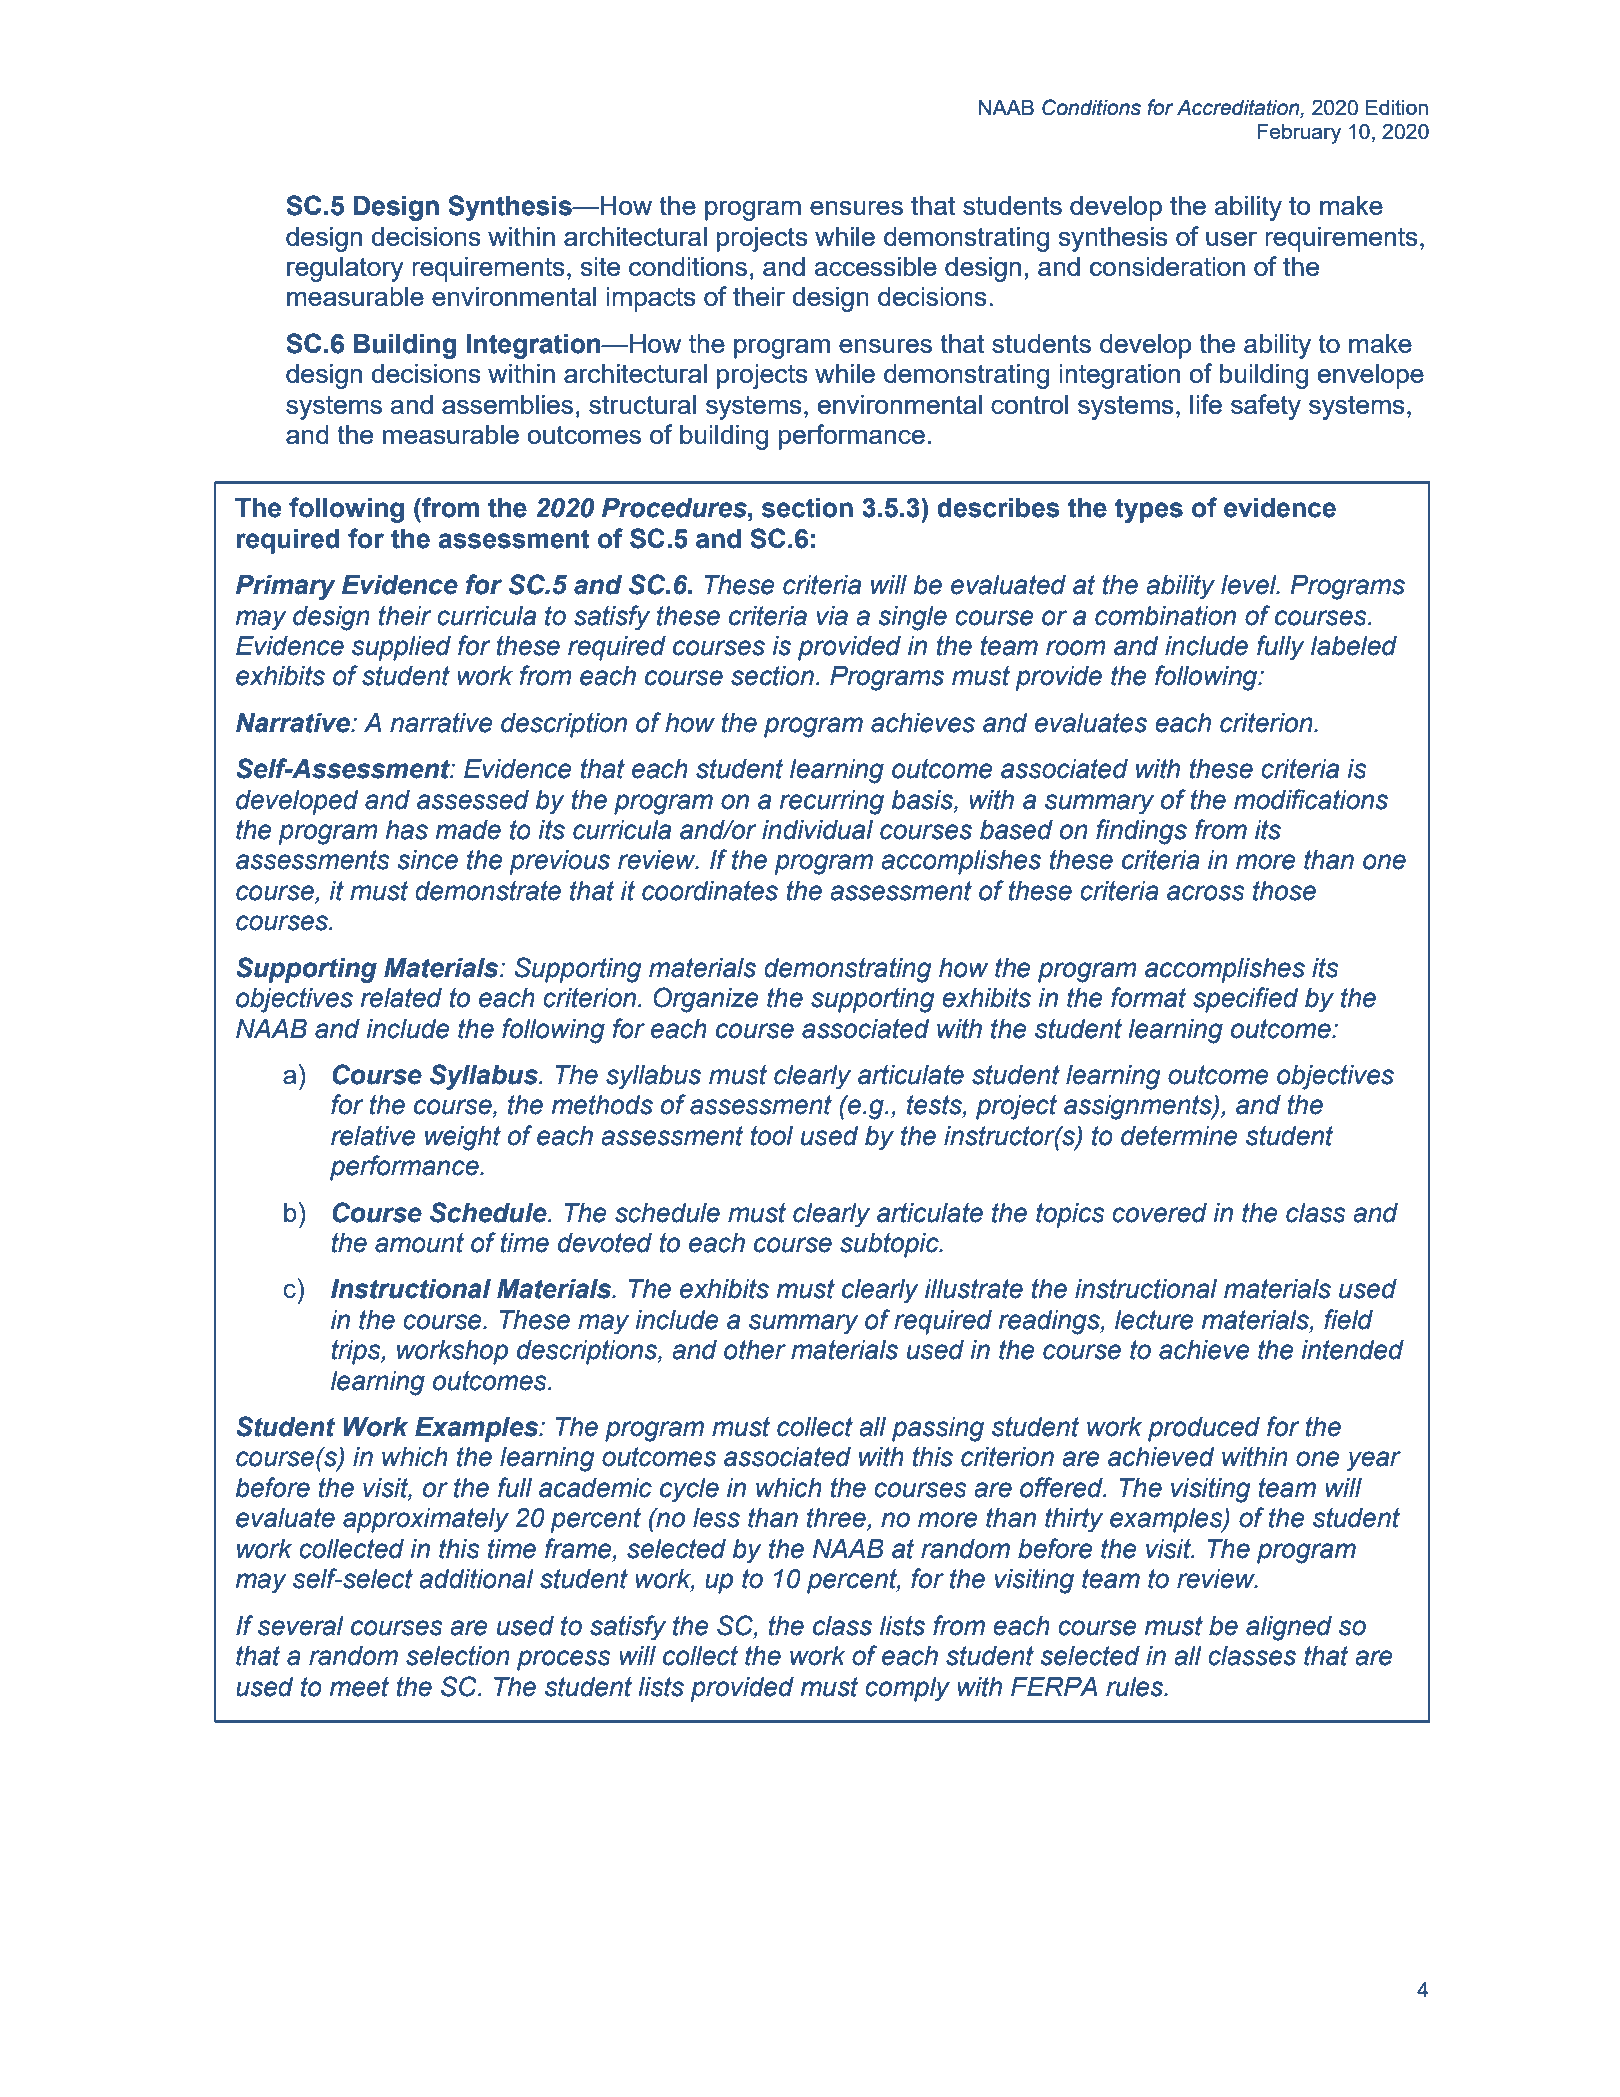 The image size is (1620, 2097). Describe the element at coordinates (772, 1136) in the screenshot. I see `tool` at that location.
